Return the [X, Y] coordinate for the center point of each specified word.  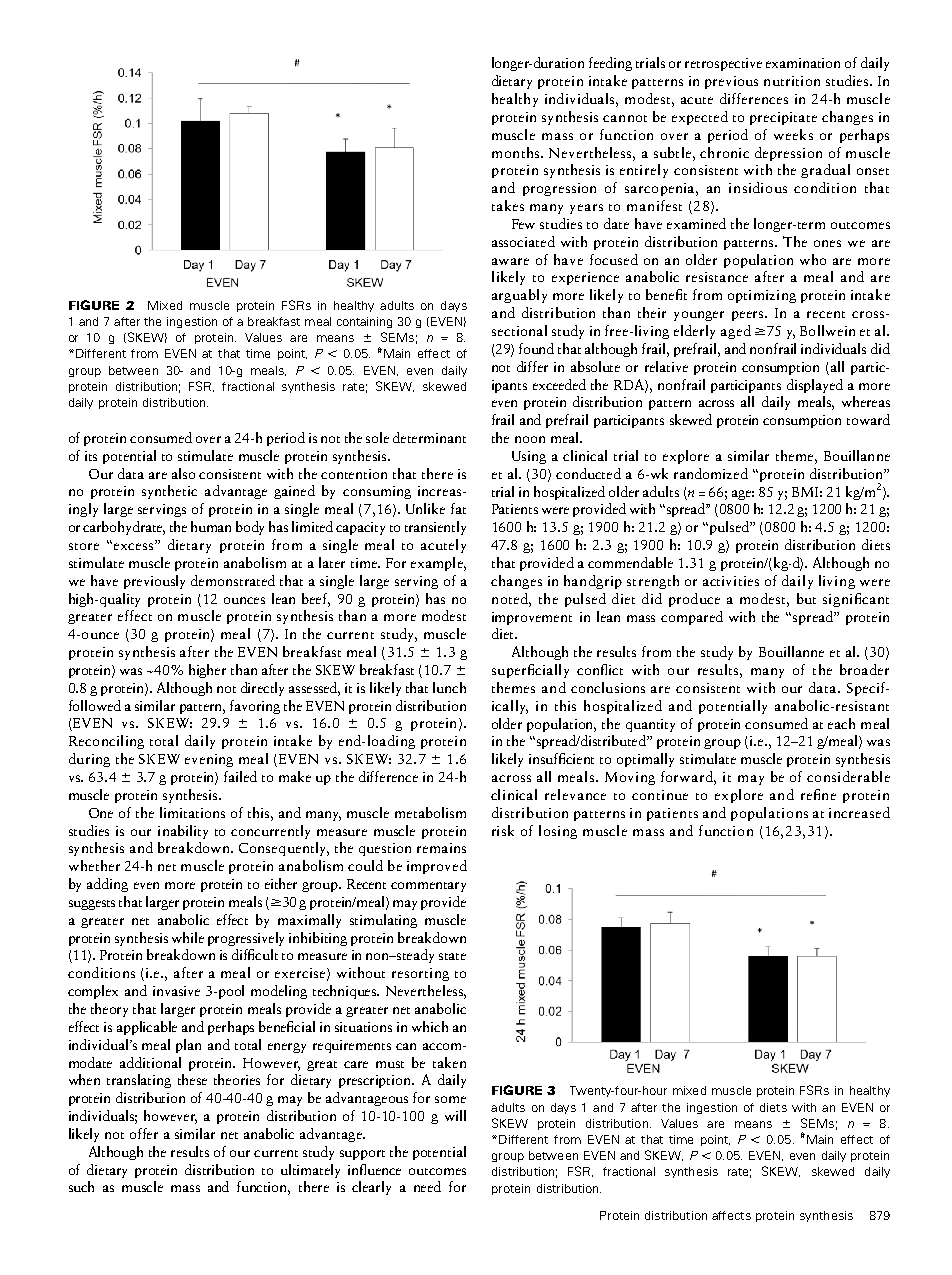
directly [262, 689]
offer [144, 1133]
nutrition [792, 81]
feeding [610, 64]
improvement [532, 618]
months [517, 152]
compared [692, 618]
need [427, 1186]
